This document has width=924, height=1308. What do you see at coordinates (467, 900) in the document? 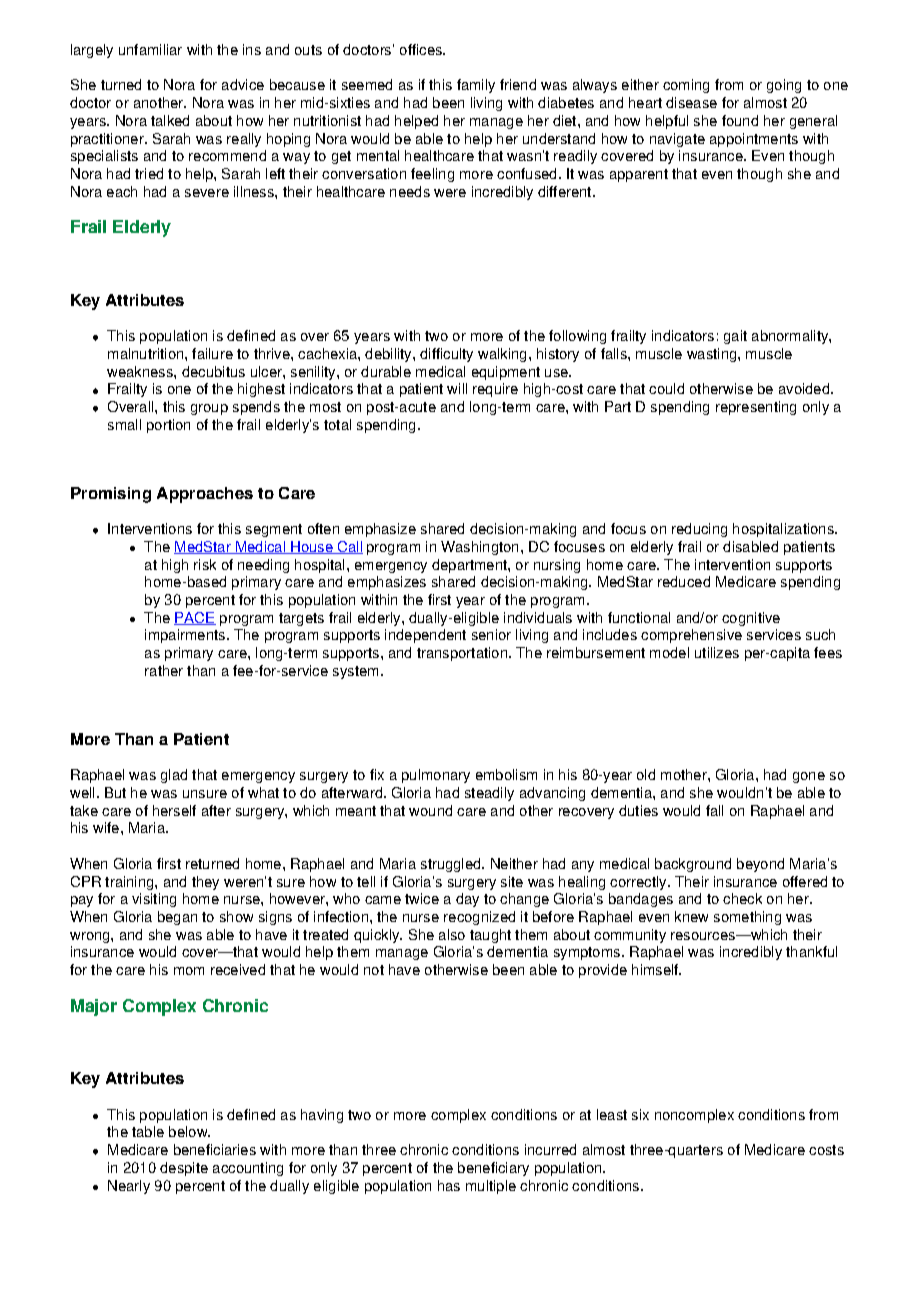
I see `day` at bounding box center [467, 900].
